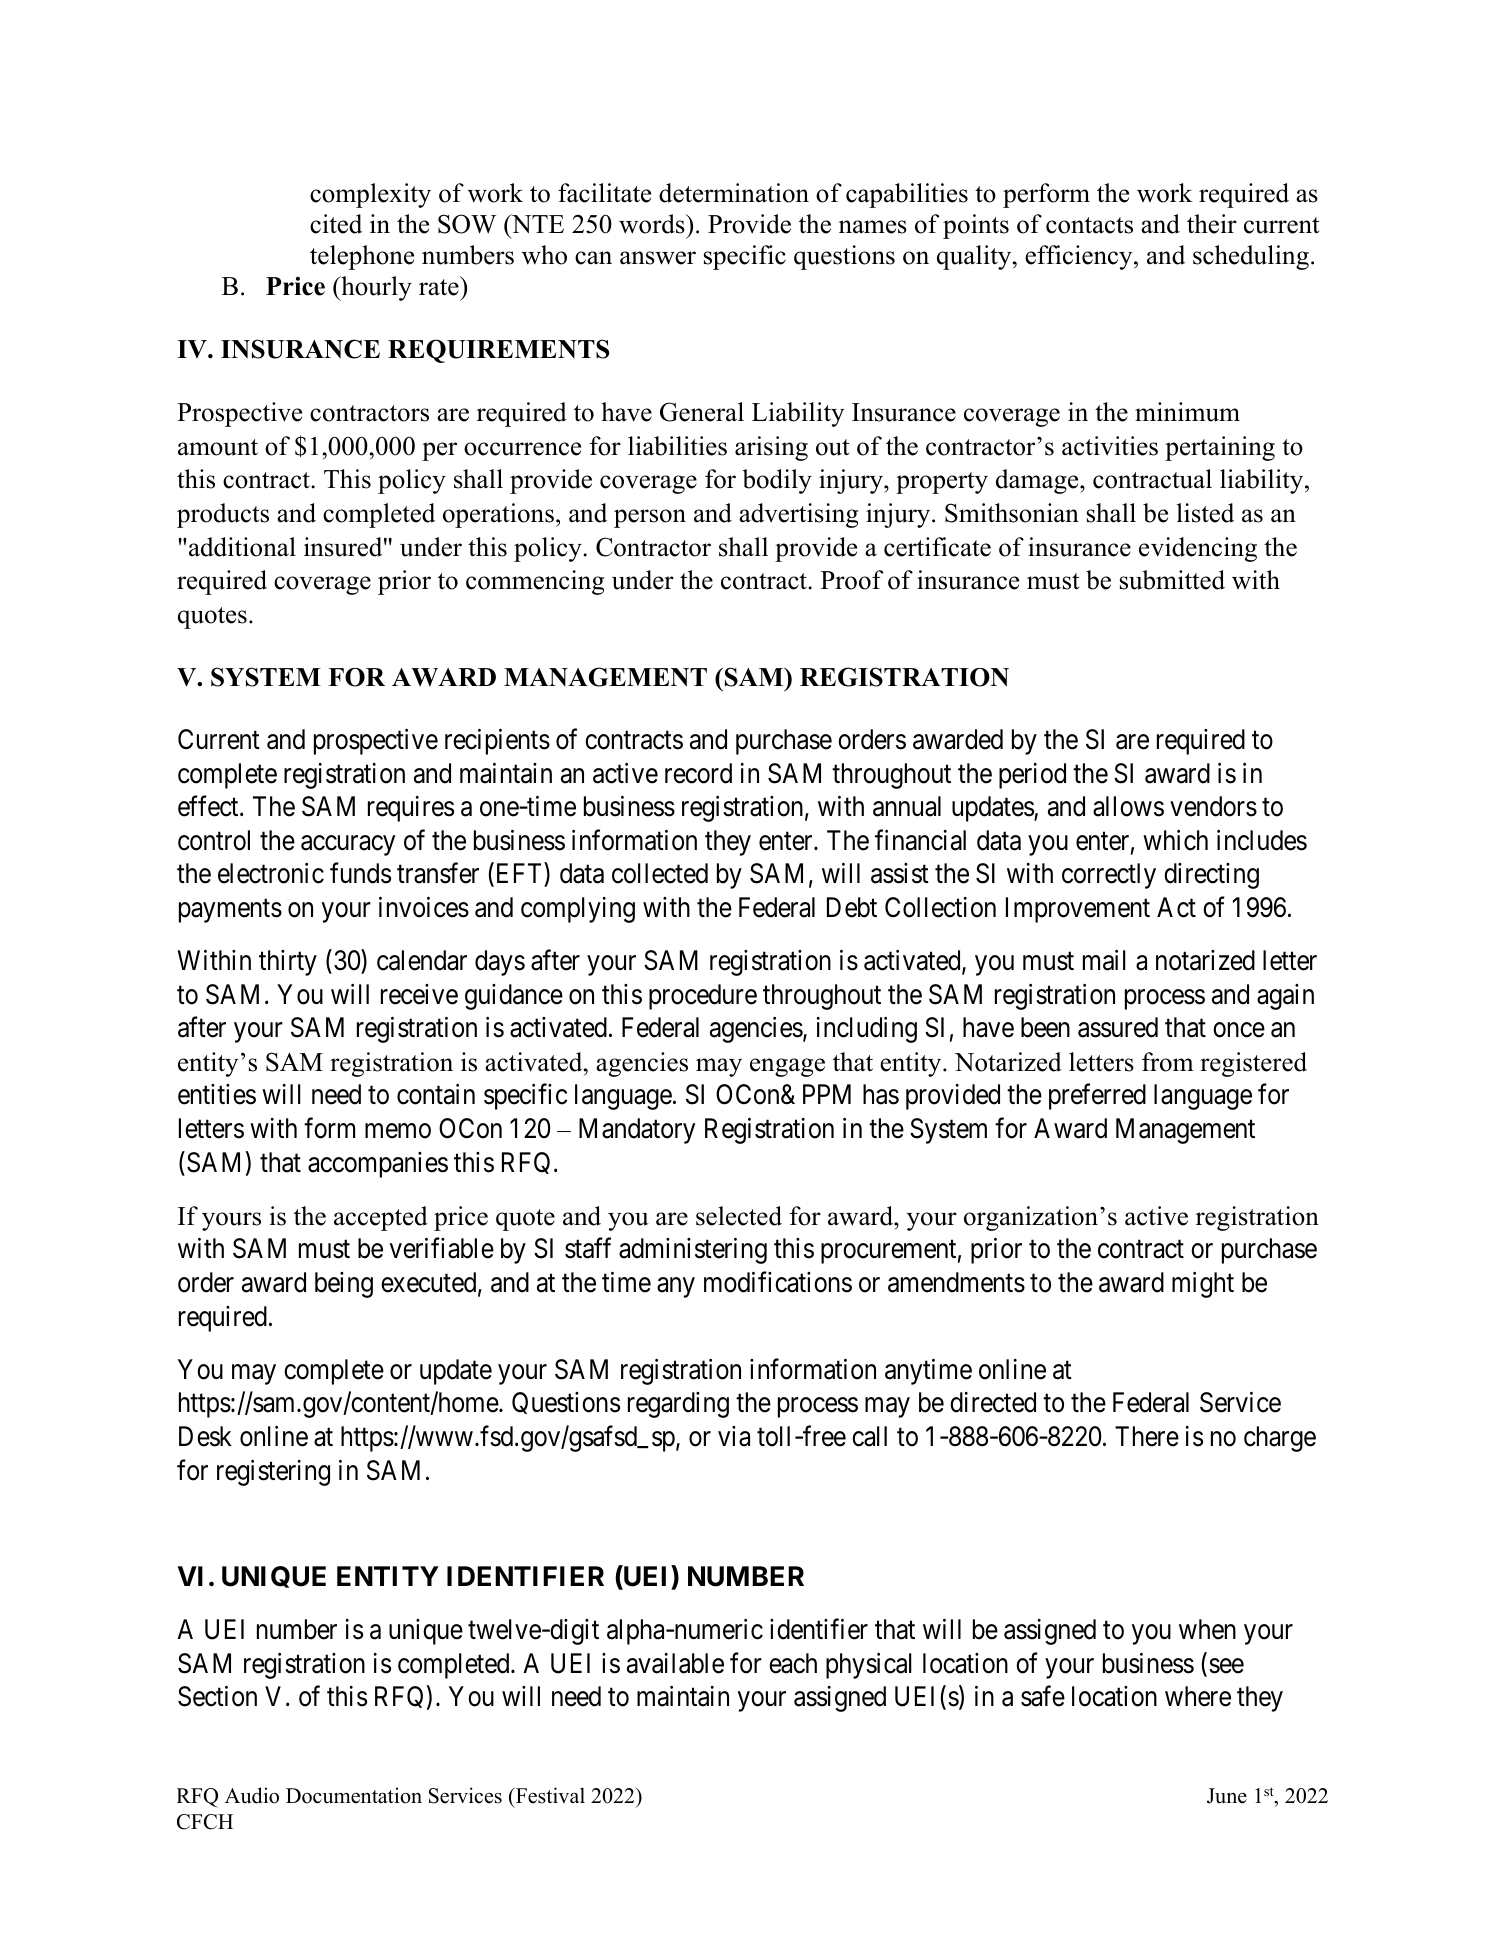 The image size is (1505, 1948). Describe the element at coordinates (1203, 1285) in the screenshot. I see `might` at that location.
